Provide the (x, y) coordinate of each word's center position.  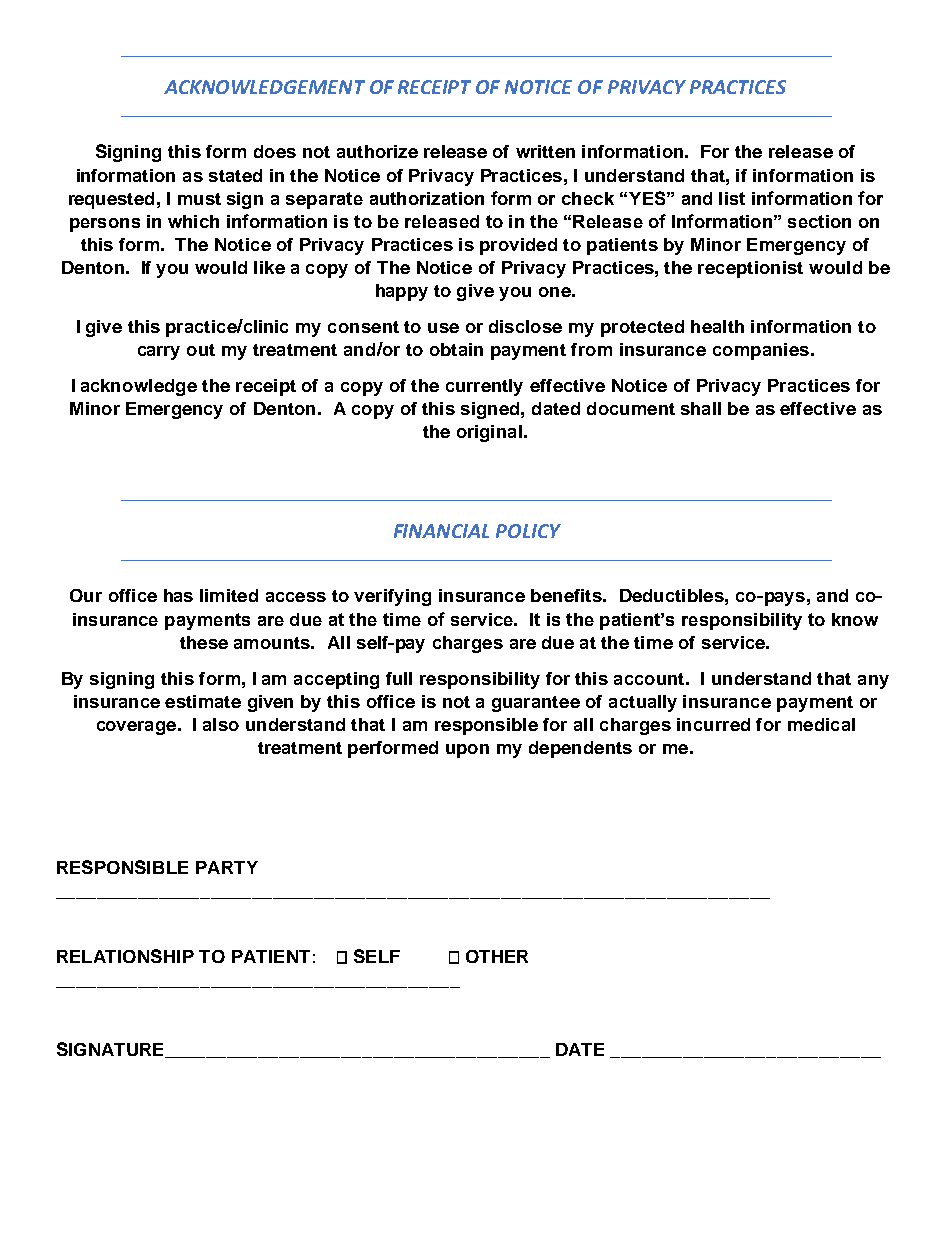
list (732, 198)
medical (821, 724)
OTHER (497, 956)
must (199, 199)
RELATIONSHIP (125, 956)
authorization (427, 198)
